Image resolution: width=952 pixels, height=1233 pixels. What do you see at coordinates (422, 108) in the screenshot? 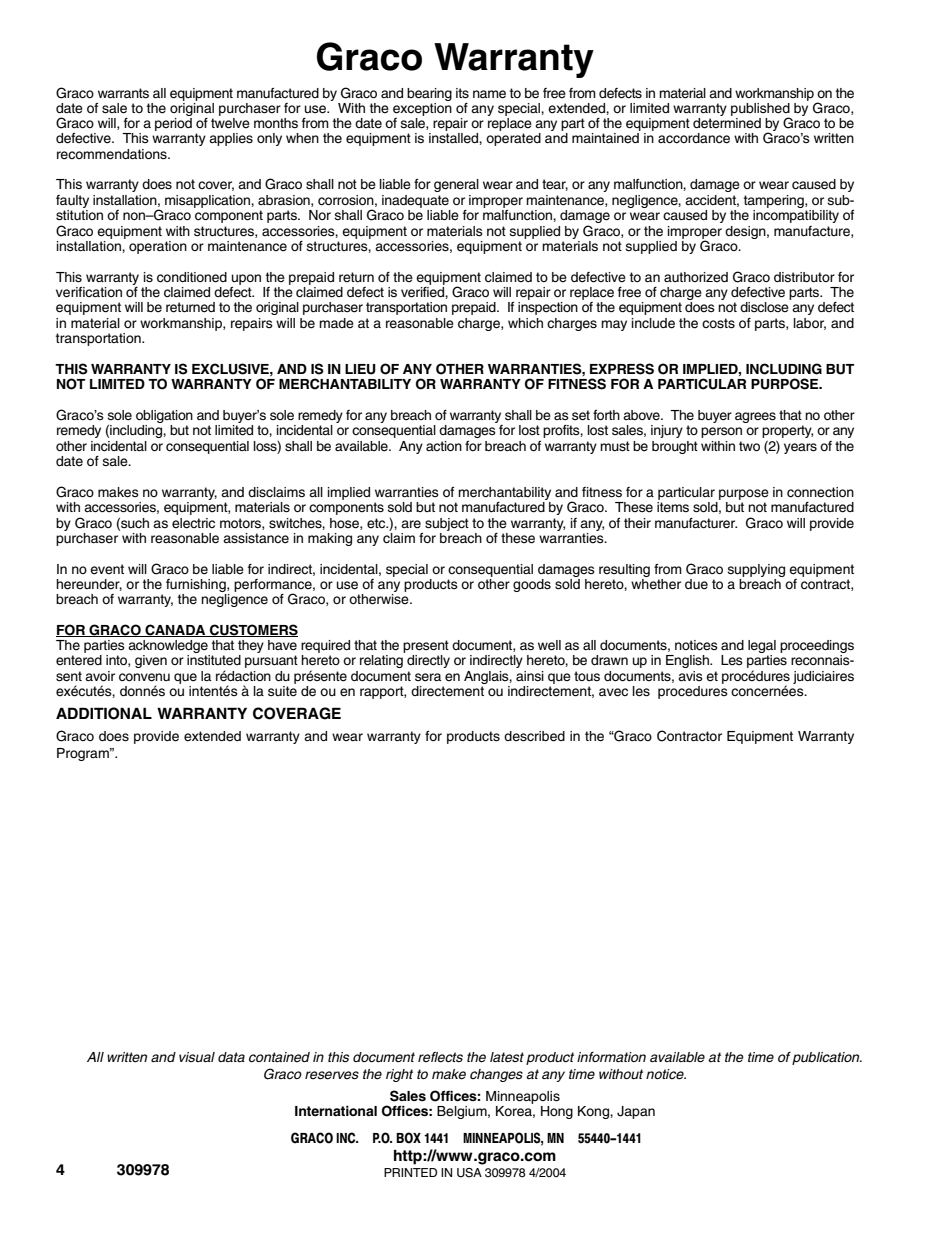
I see `exception` at bounding box center [422, 108].
